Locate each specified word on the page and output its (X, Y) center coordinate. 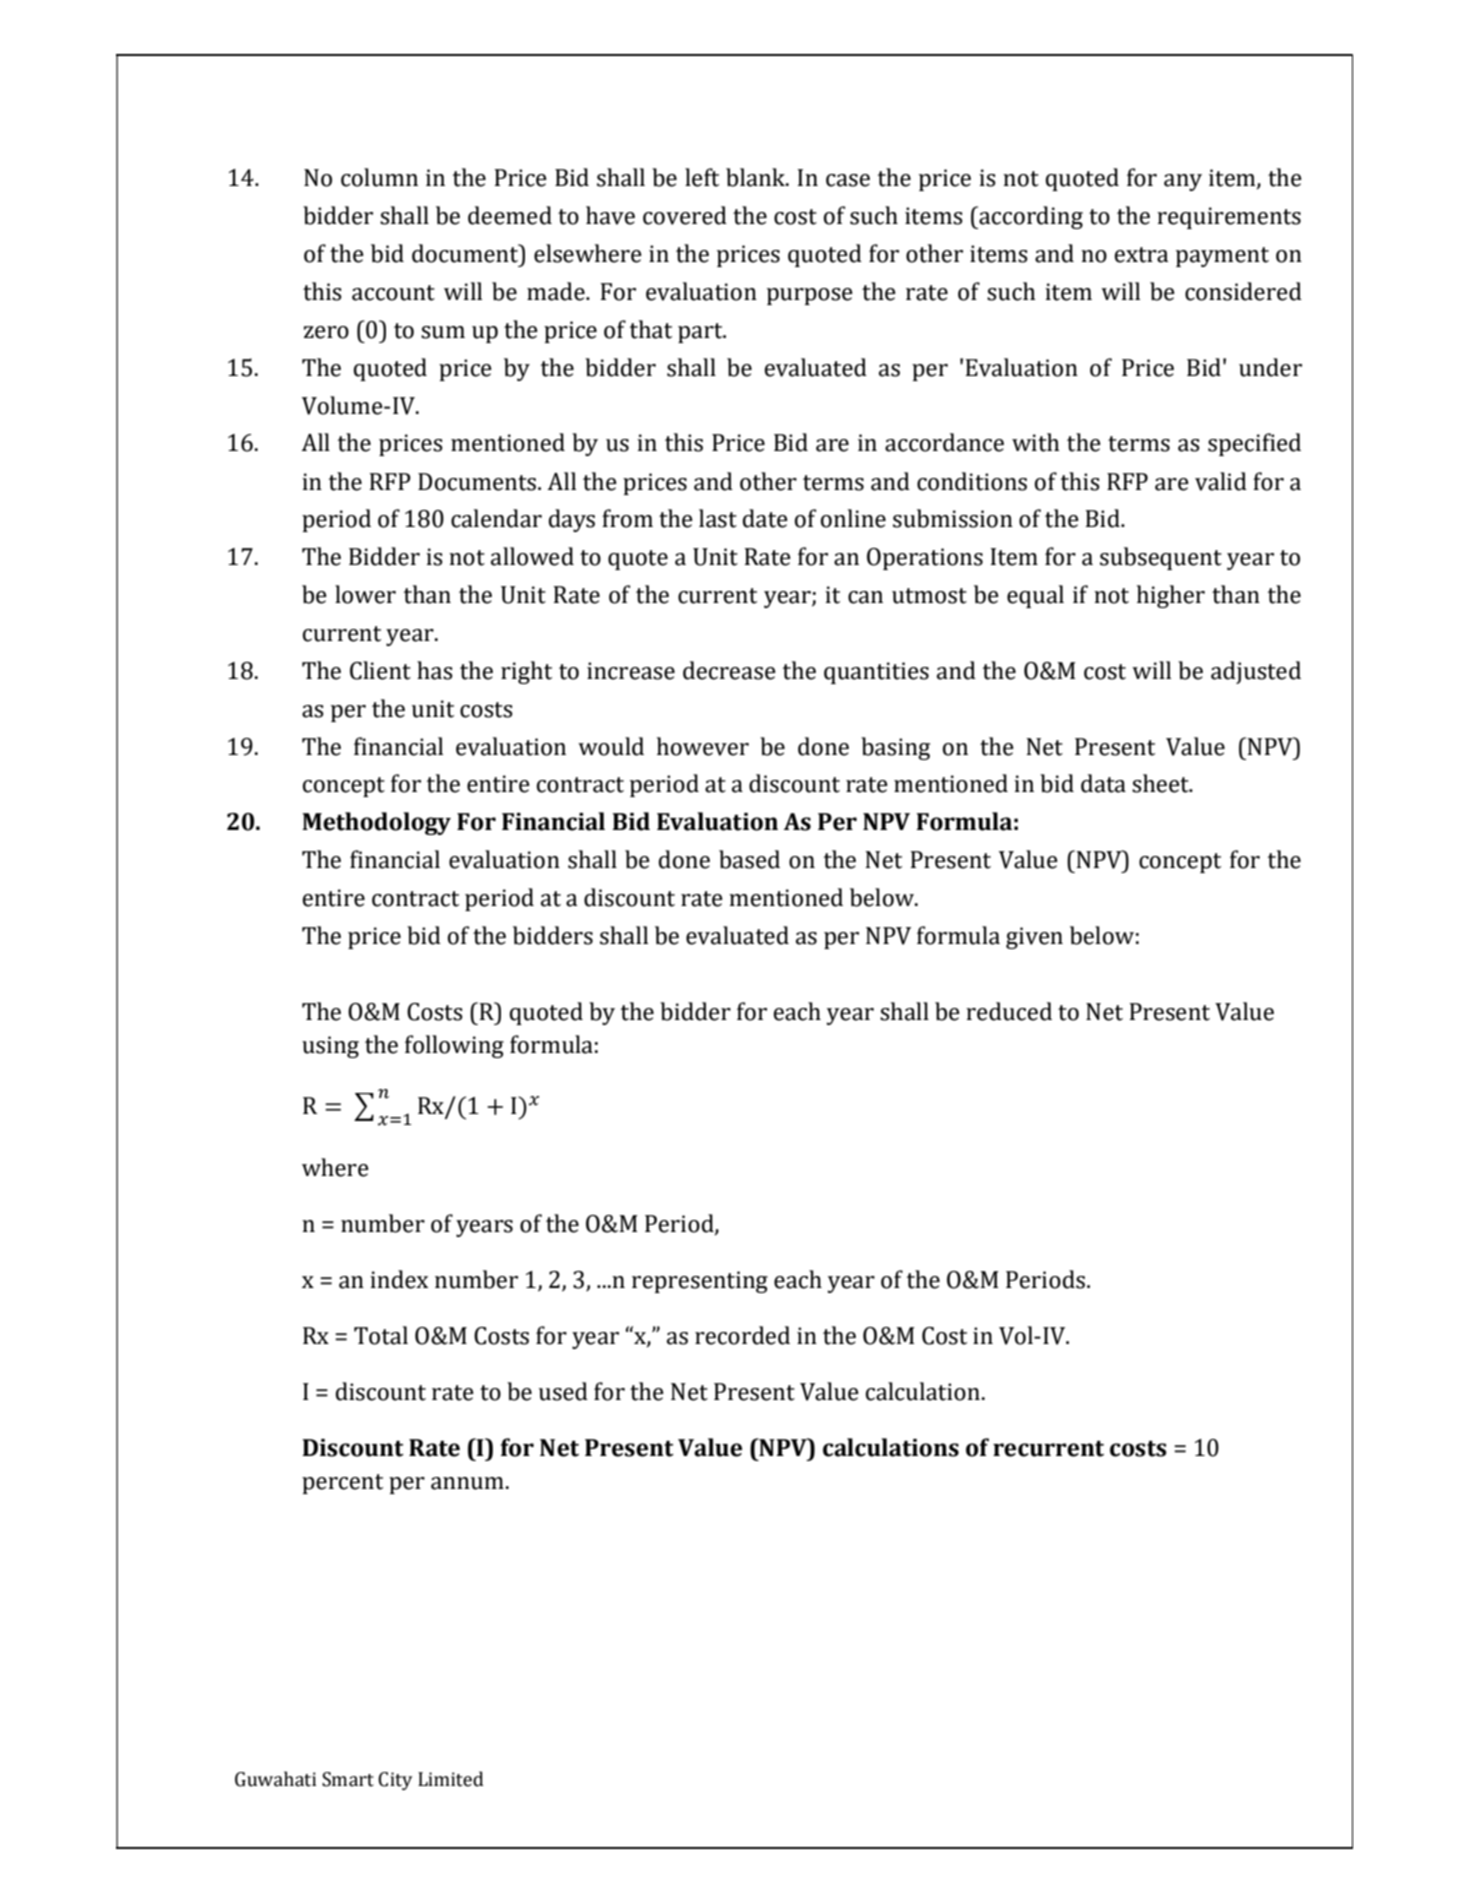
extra (1141, 255)
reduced (1009, 1011)
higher (1171, 596)
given (1034, 938)
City (395, 1781)
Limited (450, 1779)
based (749, 859)
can (865, 597)
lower (365, 594)
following (454, 1046)
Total (381, 1335)
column (379, 177)
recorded (742, 1335)
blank (757, 177)
